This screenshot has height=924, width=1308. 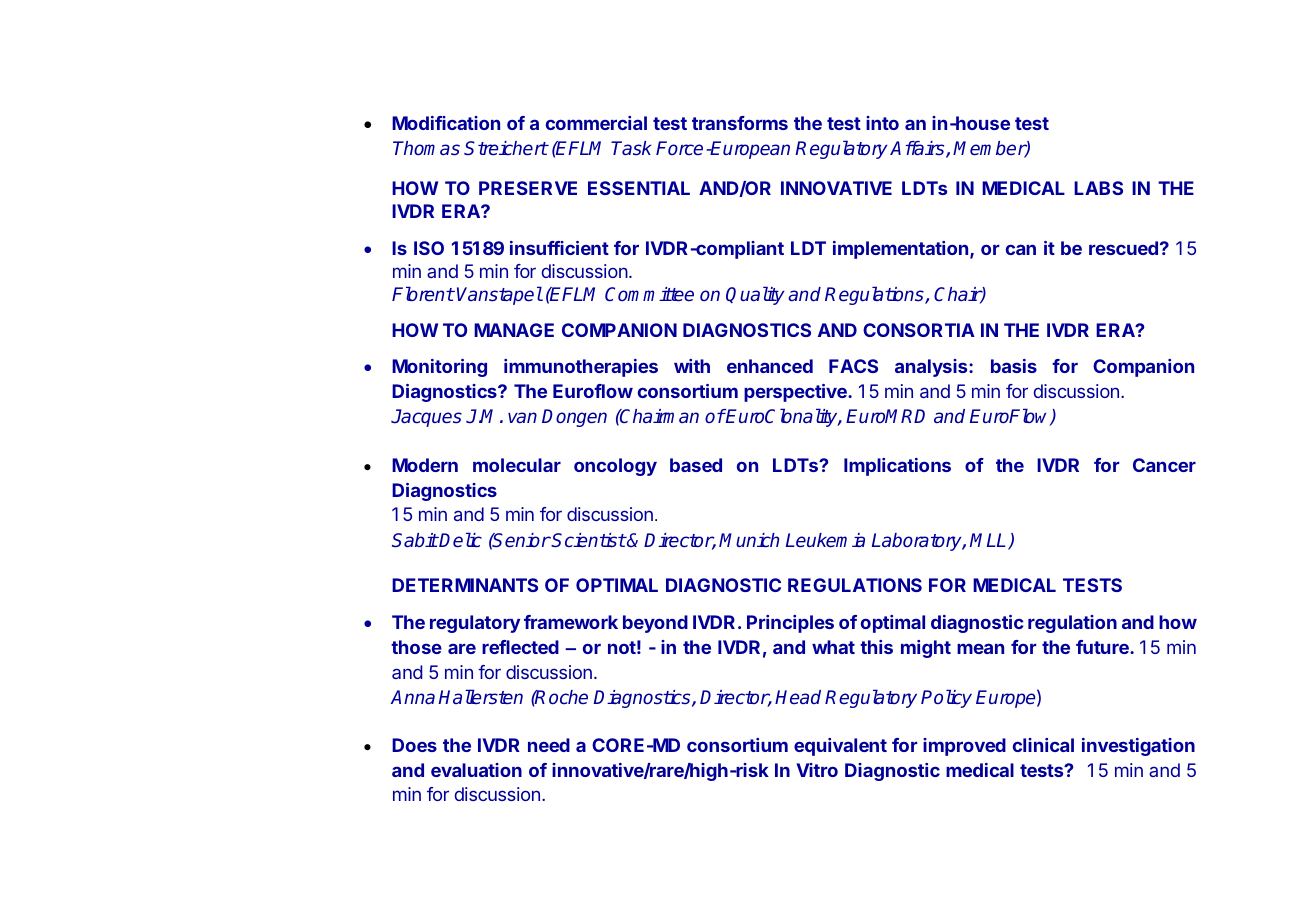 I want to click on based, so click(x=696, y=465).
